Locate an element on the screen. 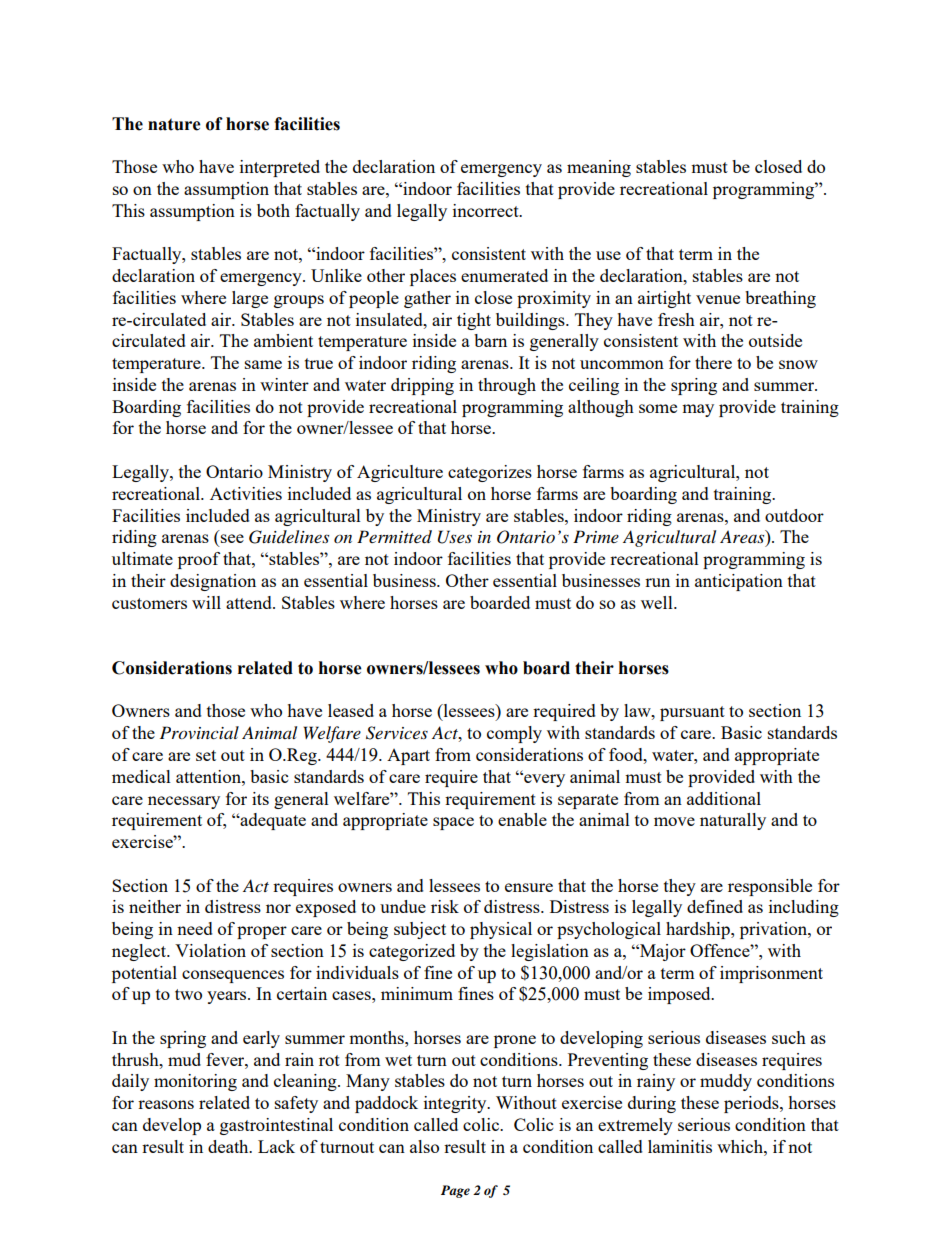  Page is located at coordinates (455, 1191).
